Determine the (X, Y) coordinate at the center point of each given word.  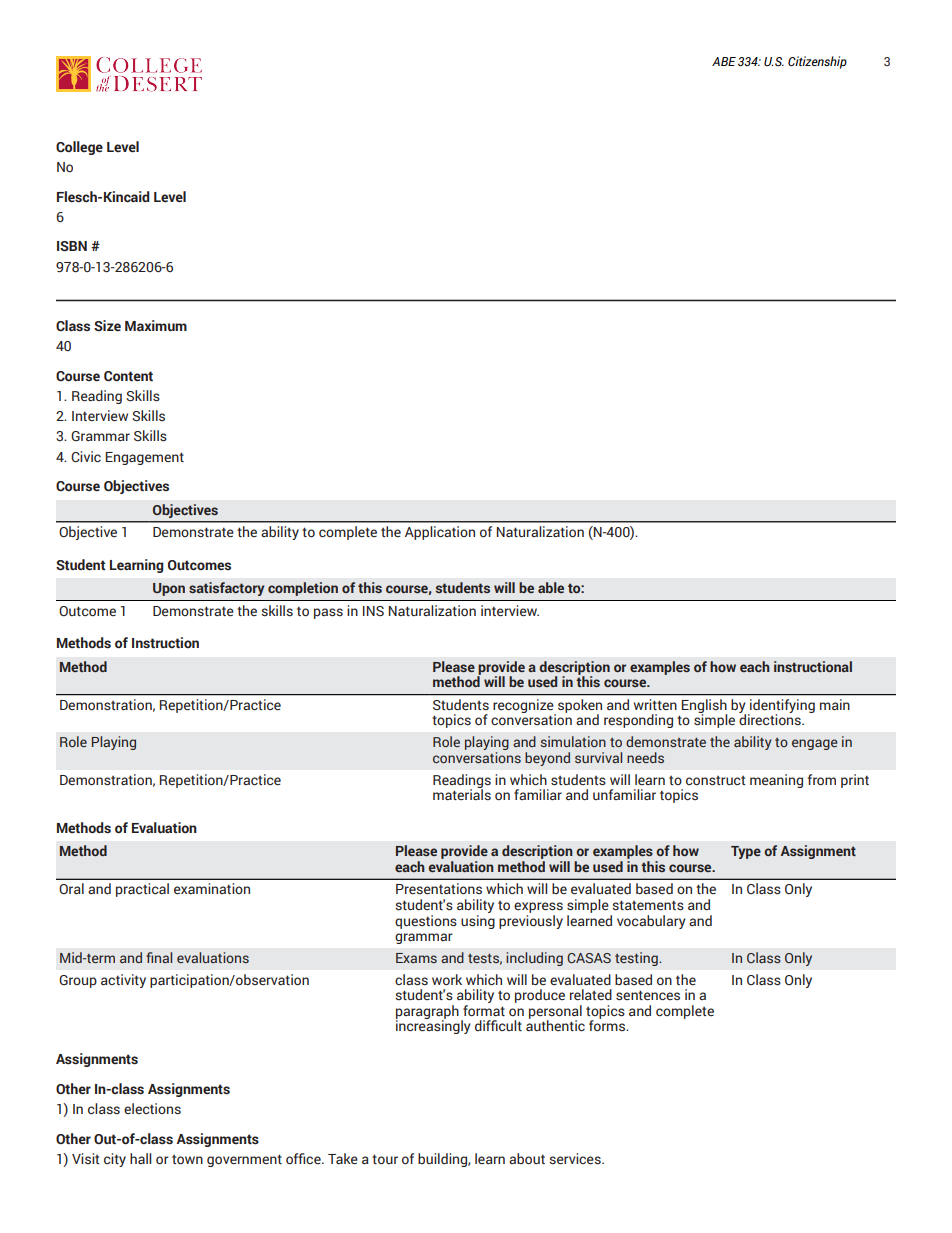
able (551, 587)
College (79, 148)
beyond (547, 759)
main (835, 704)
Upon (169, 589)
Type (746, 852)
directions (771, 719)
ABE (724, 61)
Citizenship (817, 62)
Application (440, 533)
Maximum (156, 325)
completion (303, 589)
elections (152, 1109)
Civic (86, 457)
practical (142, 890)
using (478, 920)
